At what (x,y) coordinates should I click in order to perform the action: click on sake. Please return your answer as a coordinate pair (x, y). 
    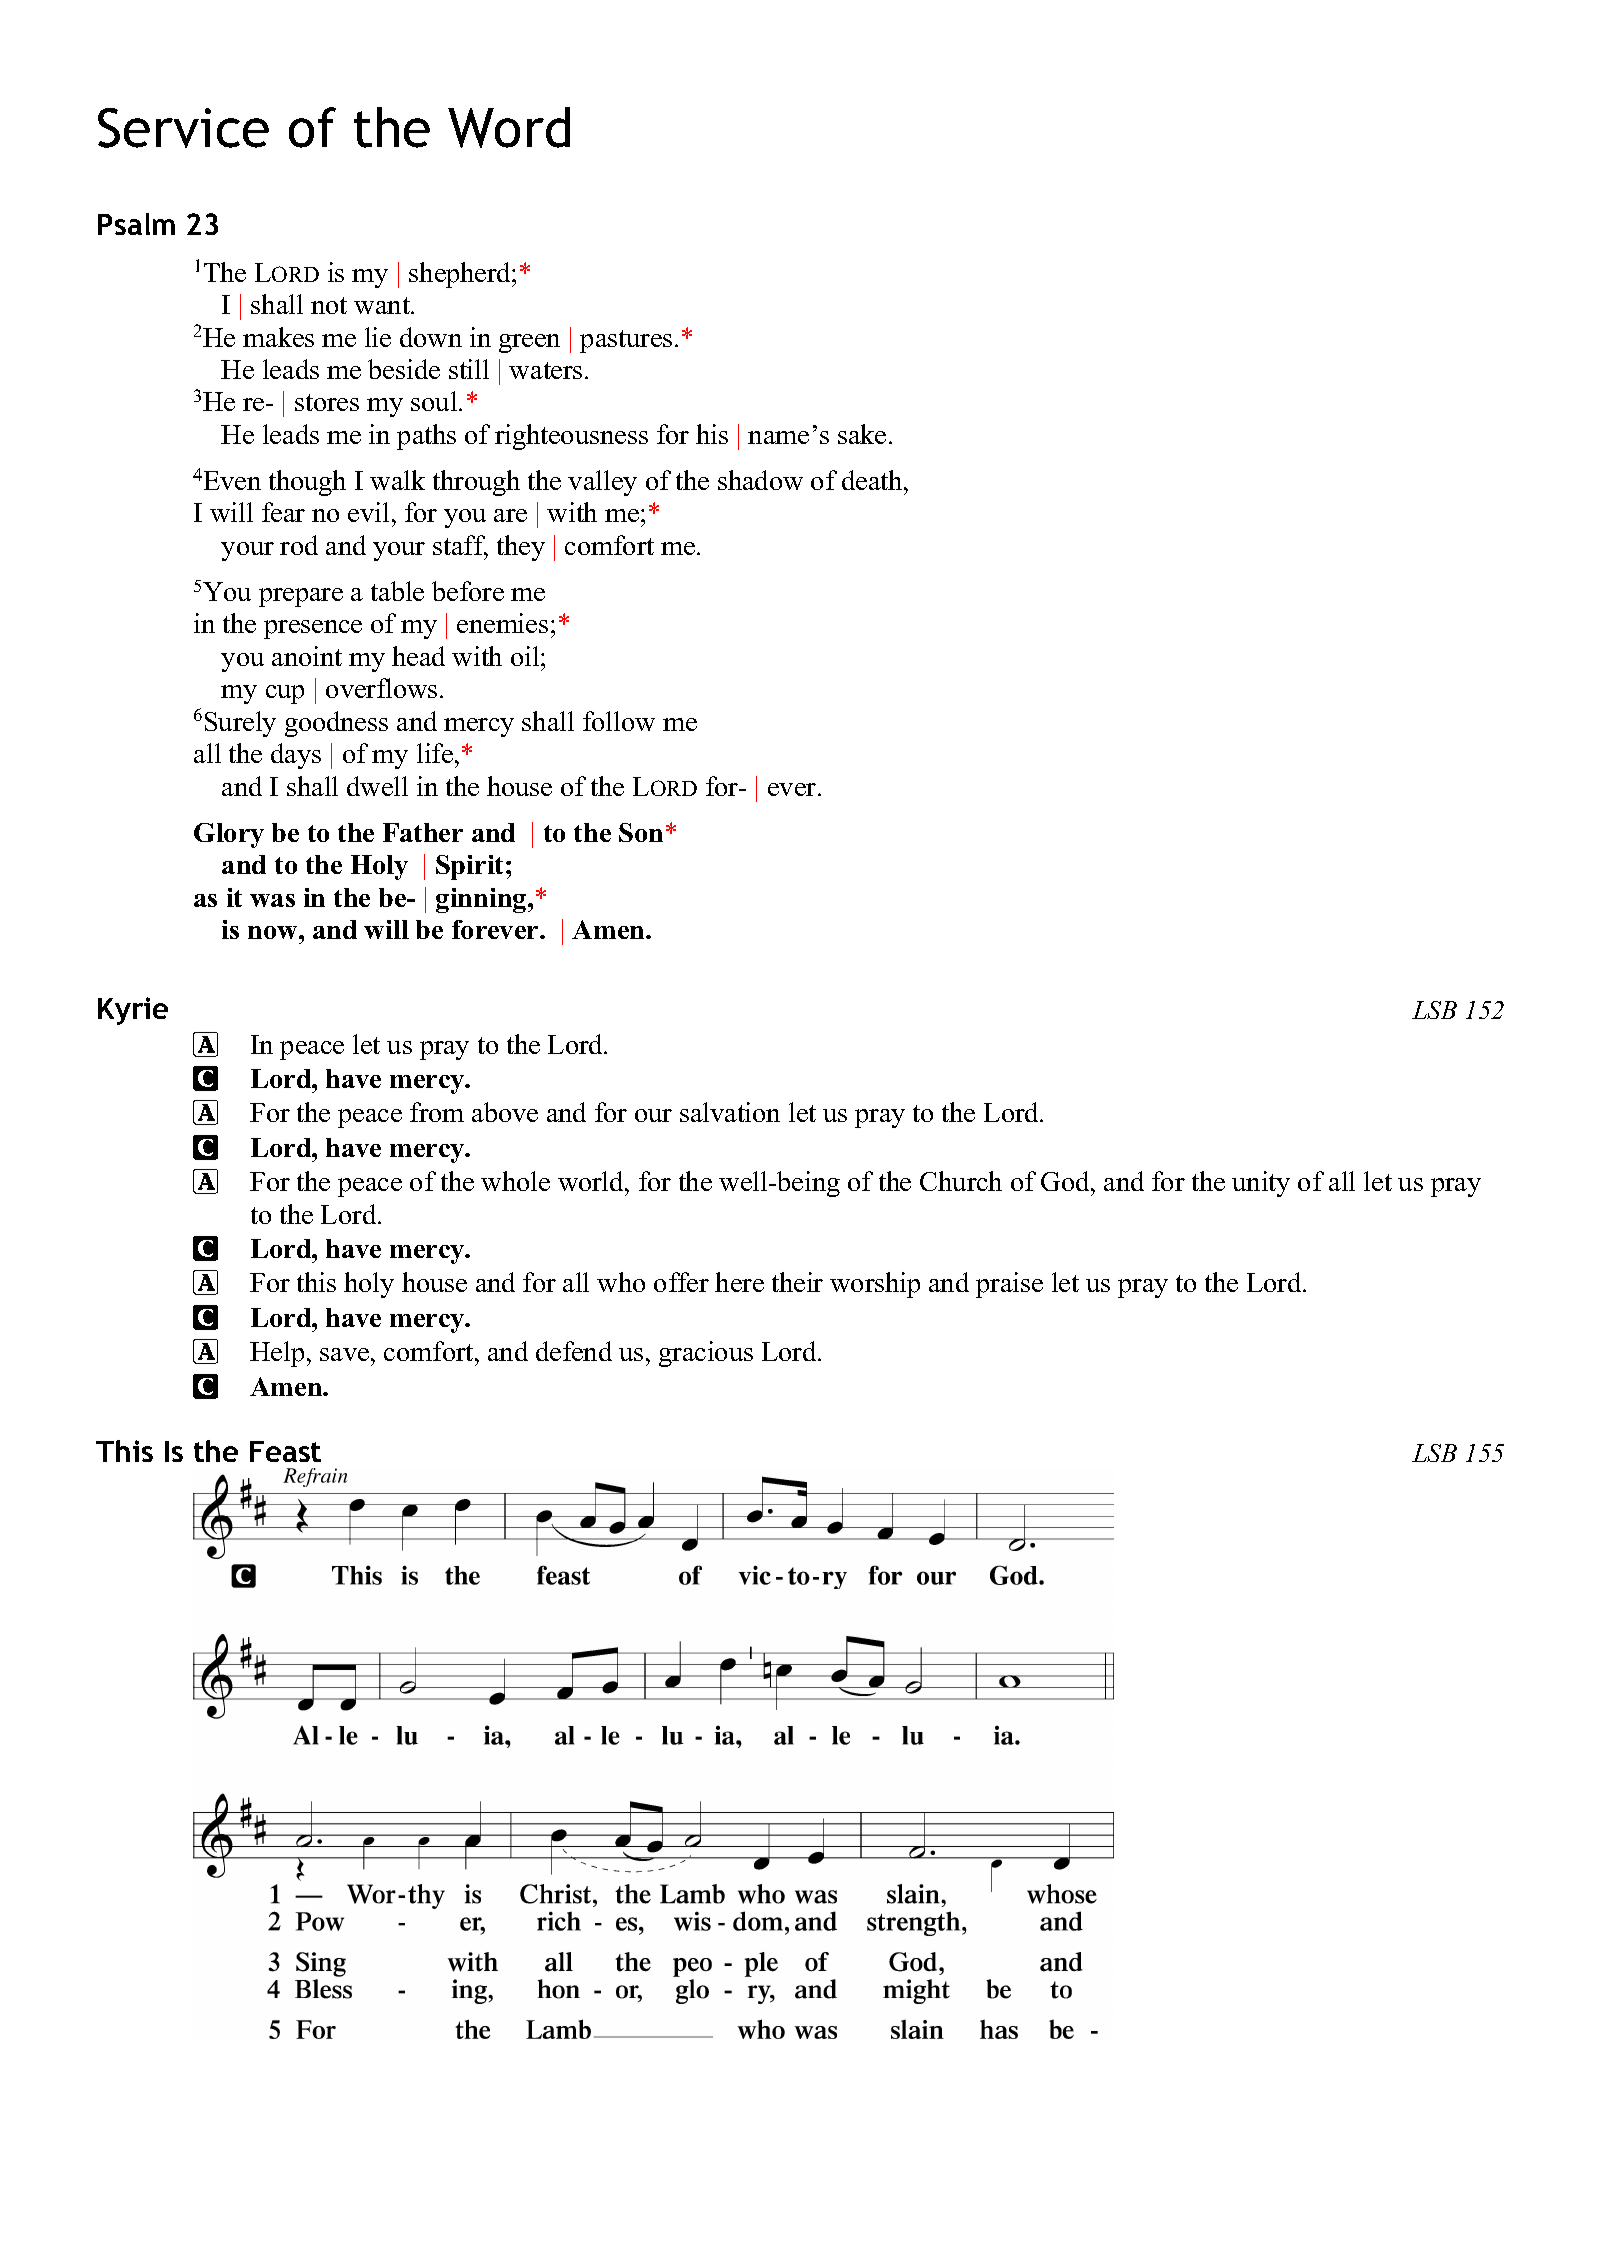
    Looking at the image, I should click on (862, 434).
